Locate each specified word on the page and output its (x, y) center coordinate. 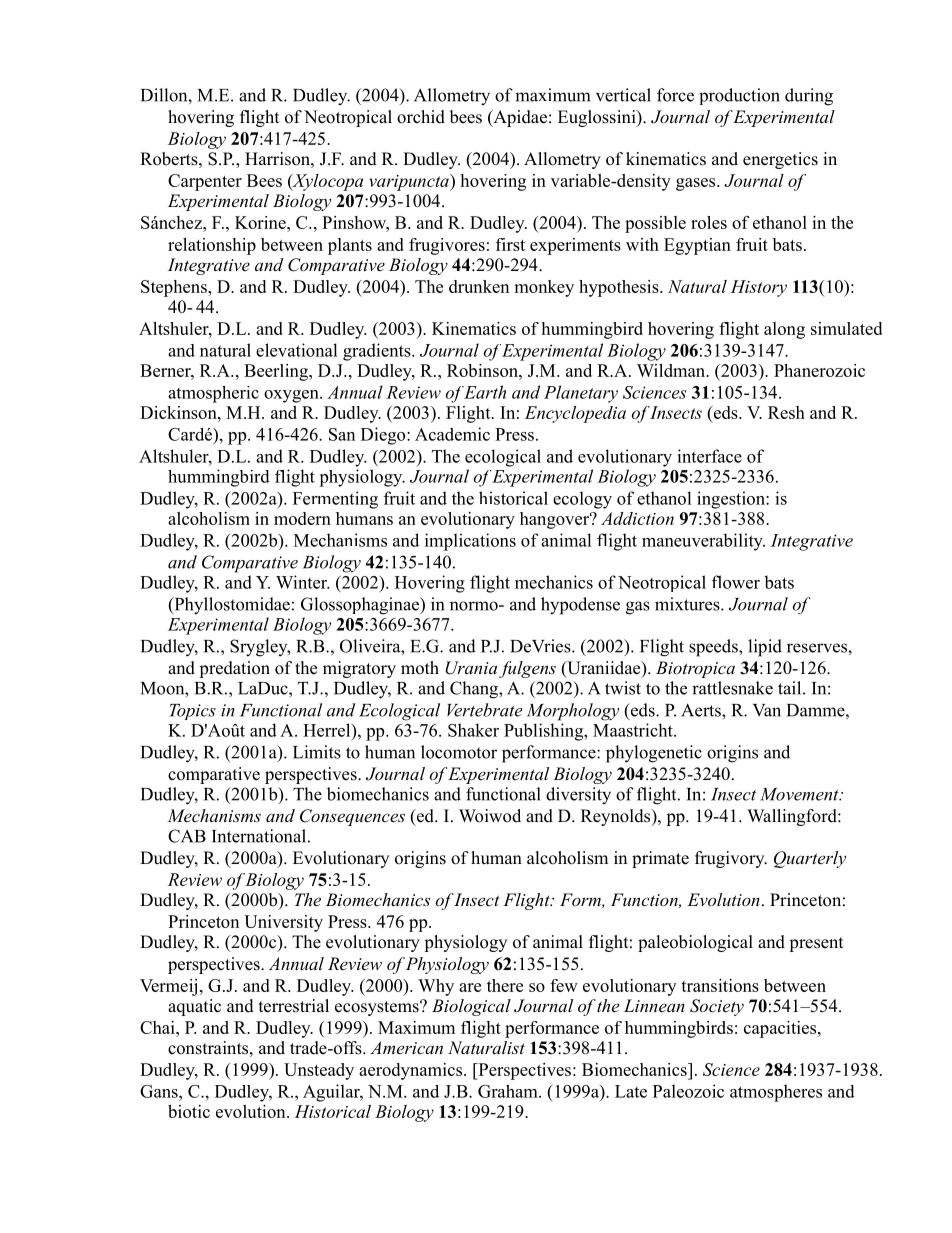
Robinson (483, 370)
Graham (509, 1091)
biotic (189, 1111)
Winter (303, 582)
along (784, 330)
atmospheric (213, 394)
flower (736, 582)
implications (470, 542)
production (739, 96)
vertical (623, 95)
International (259, 836)
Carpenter (205, 182)
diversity (578, 796)
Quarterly (810, 859)
